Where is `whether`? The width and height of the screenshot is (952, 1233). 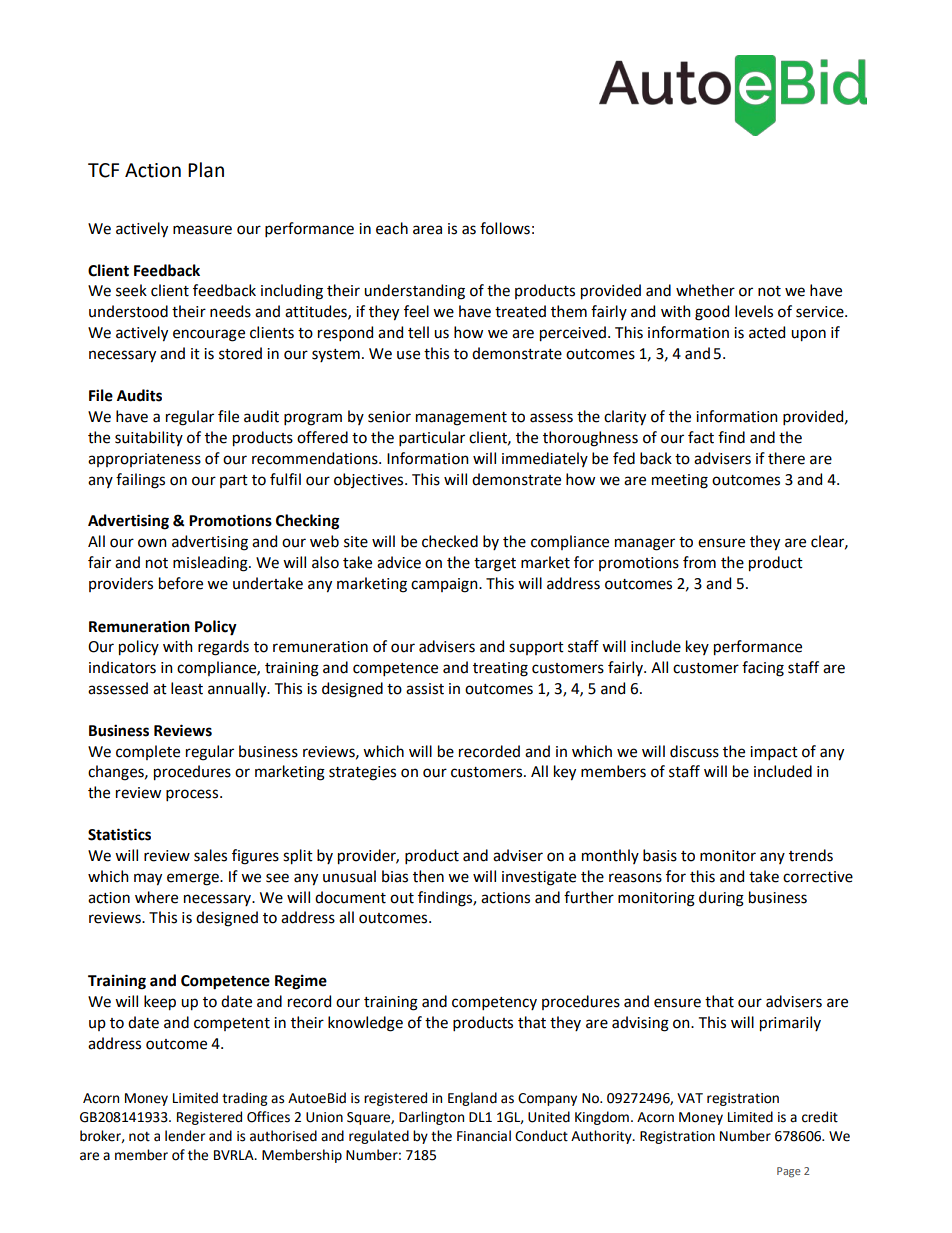
whether is located at coordinates (705, 290).
